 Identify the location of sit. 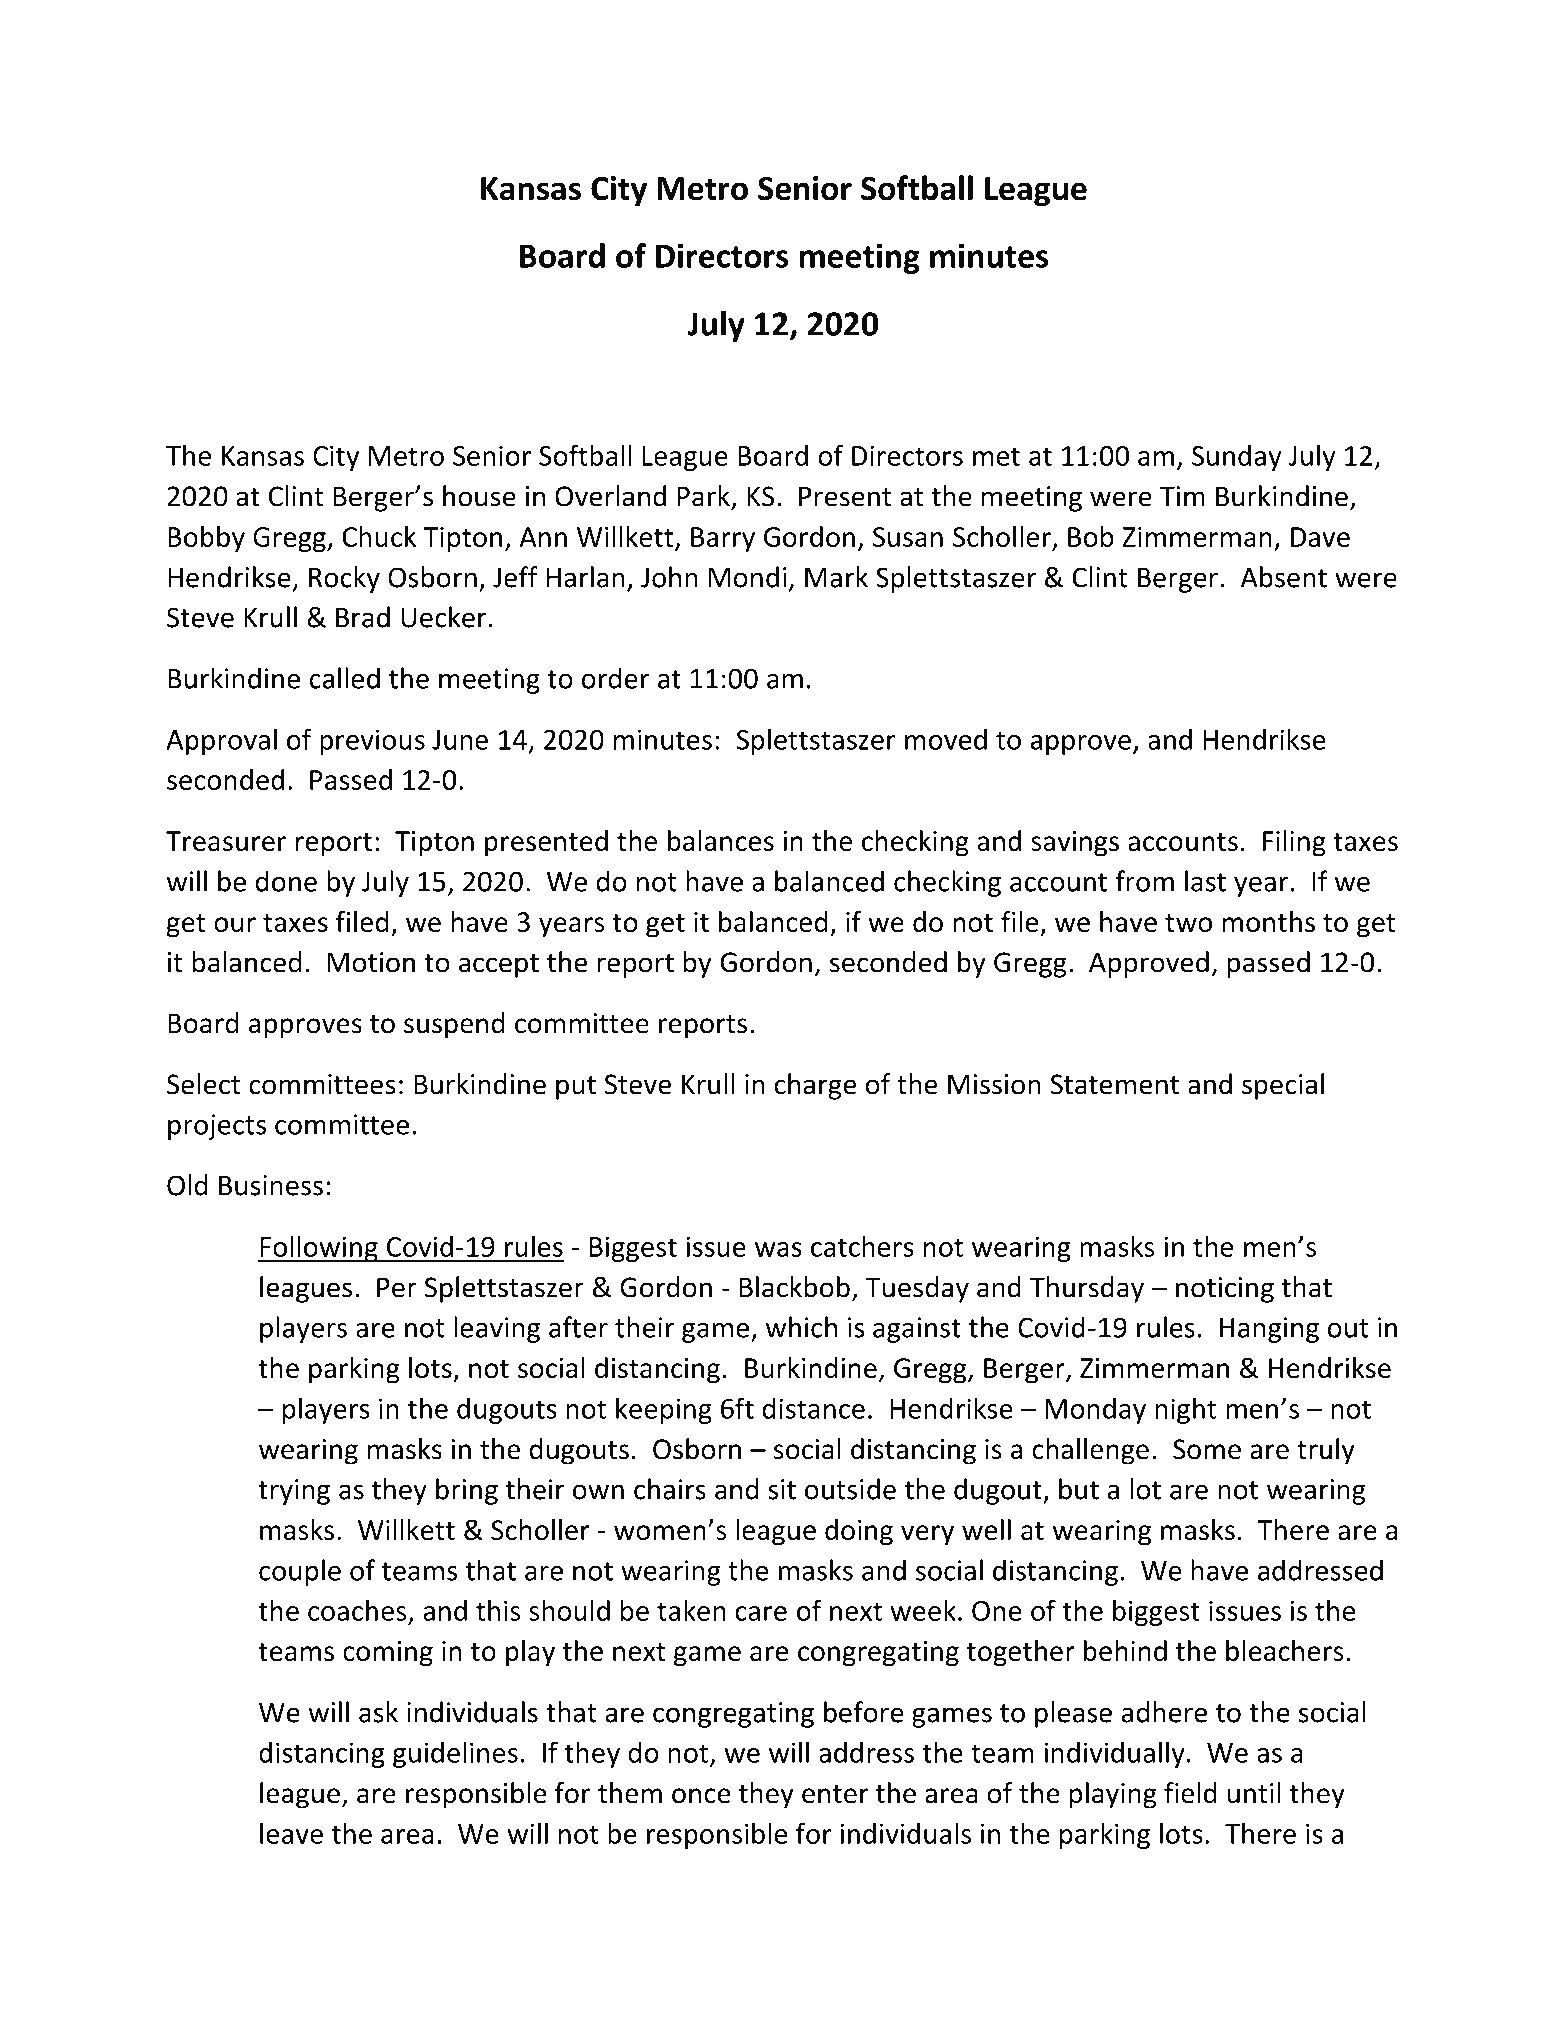
(782, 1489).
